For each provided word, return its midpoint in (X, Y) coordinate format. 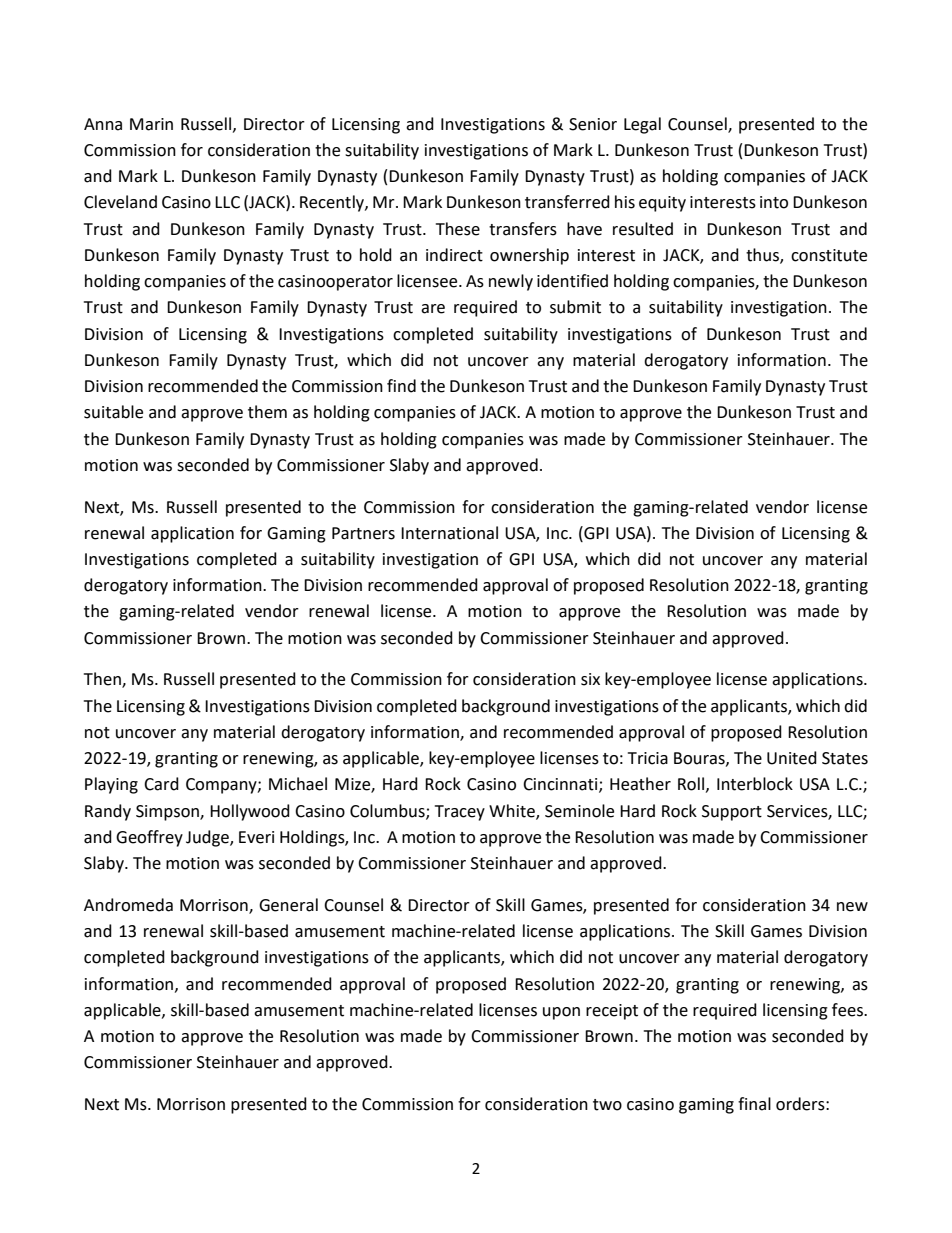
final (754, 1104)
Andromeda (128, 905)
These (458, 229)
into (774, 202)
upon (561, 1013)
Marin (151, 124)
